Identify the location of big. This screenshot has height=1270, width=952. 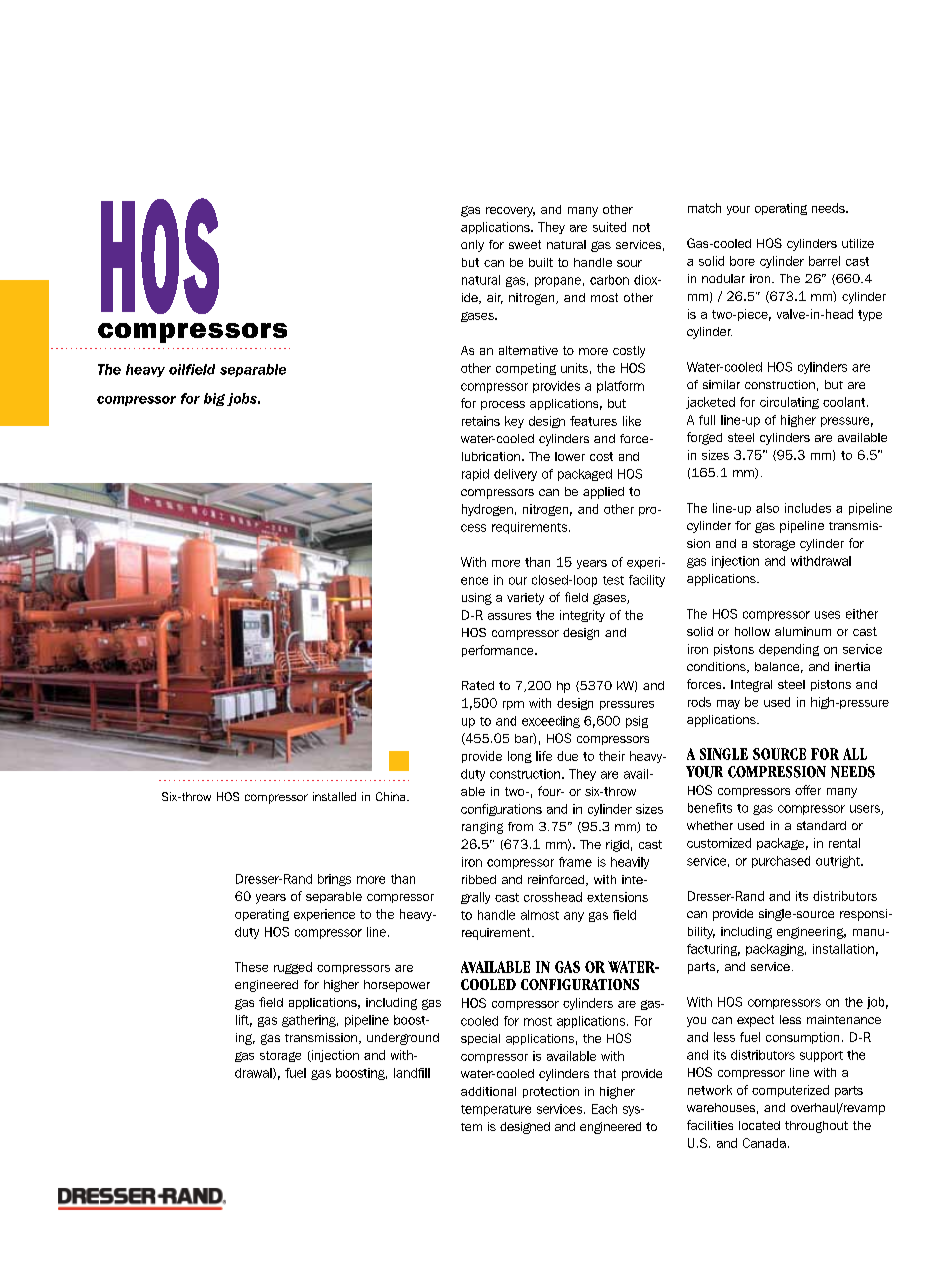
(214, 399).
